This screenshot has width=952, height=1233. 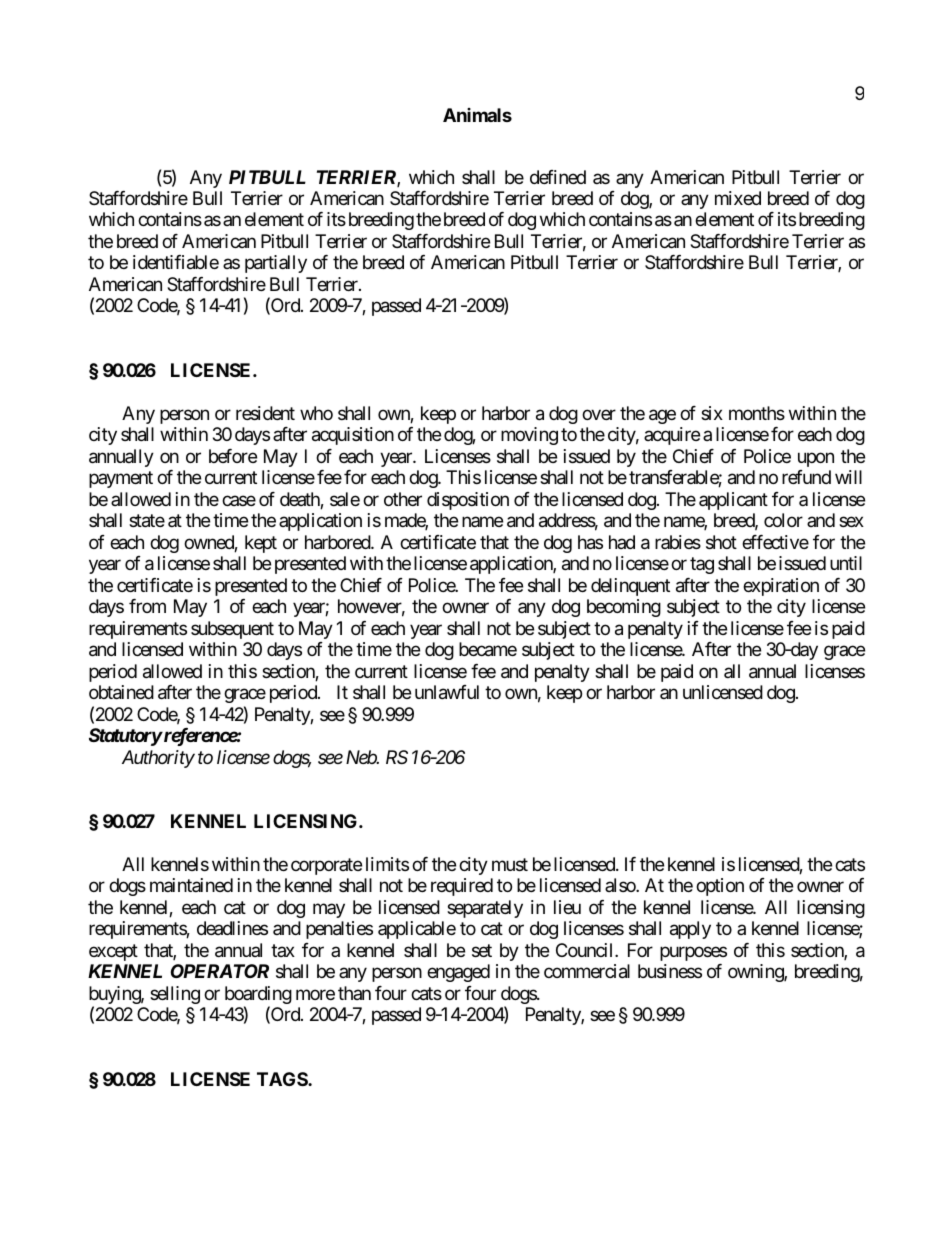 What do you see at coordinates (738, 198) in the screenshot?
I see `mixed` at bounding box center [738, 198].
